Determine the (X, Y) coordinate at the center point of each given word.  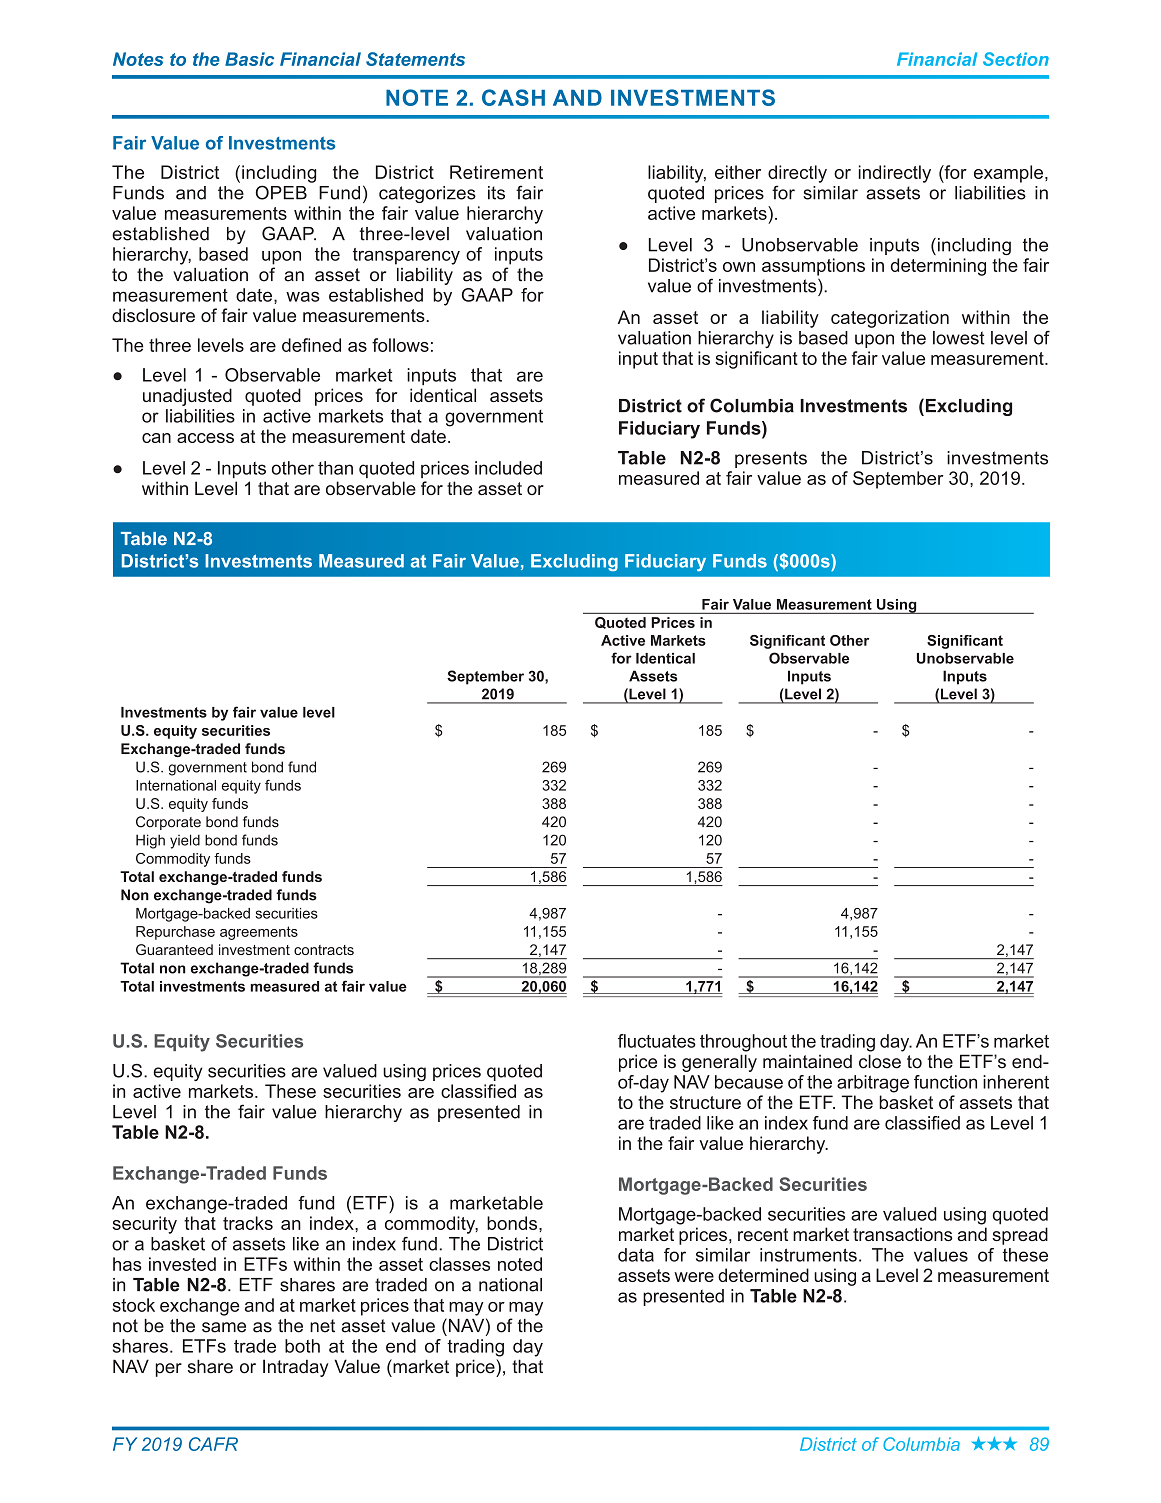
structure (705, 1102)
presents (771, 459)
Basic (249, 59)
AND (577, 98)
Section (1016, 59)
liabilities (200, 416)
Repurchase (175, 933)
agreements (259, 933)
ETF (817, 1102)
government (494, 418)
